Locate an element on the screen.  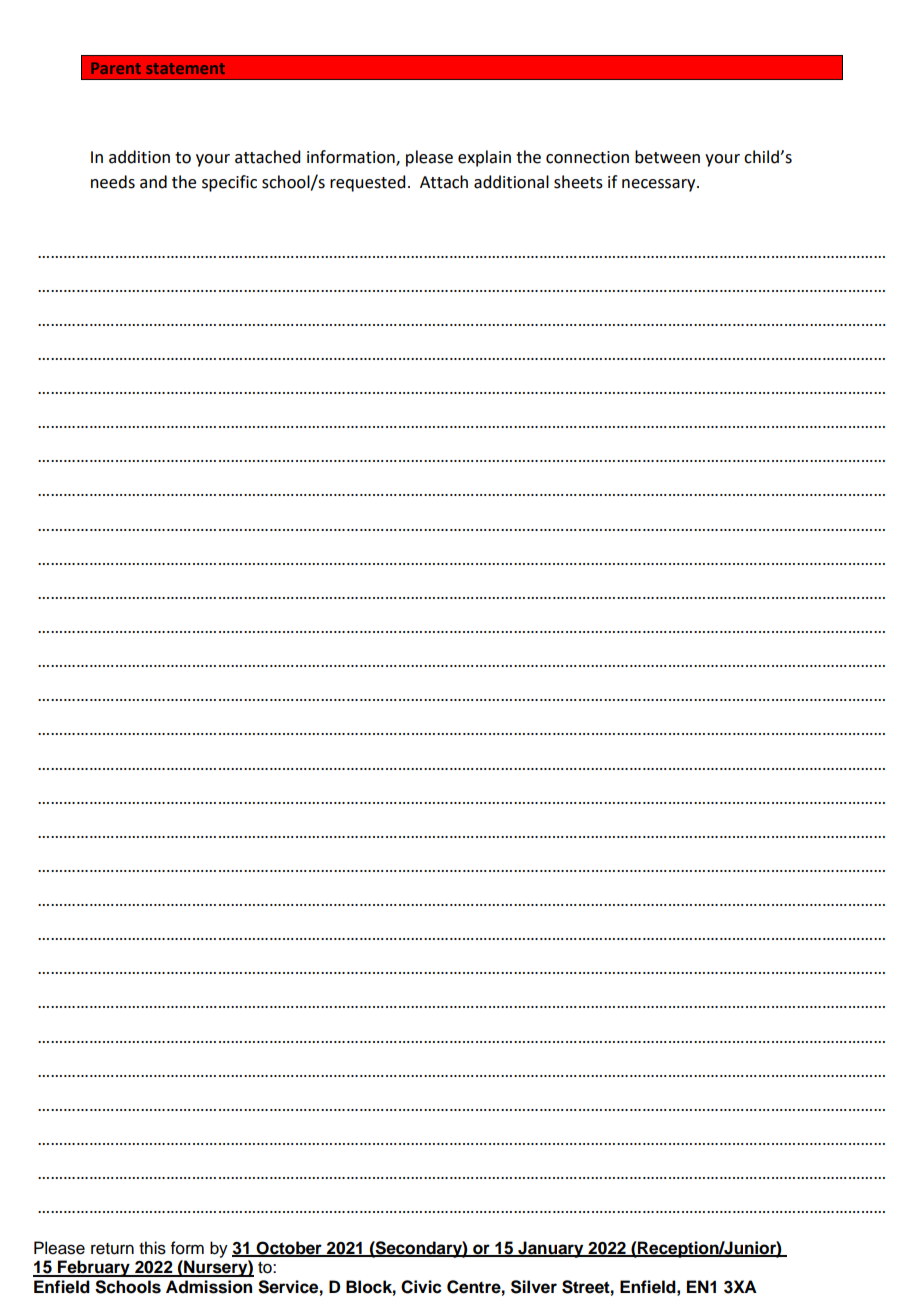
Civic is located at coordinates (421, 1287).
